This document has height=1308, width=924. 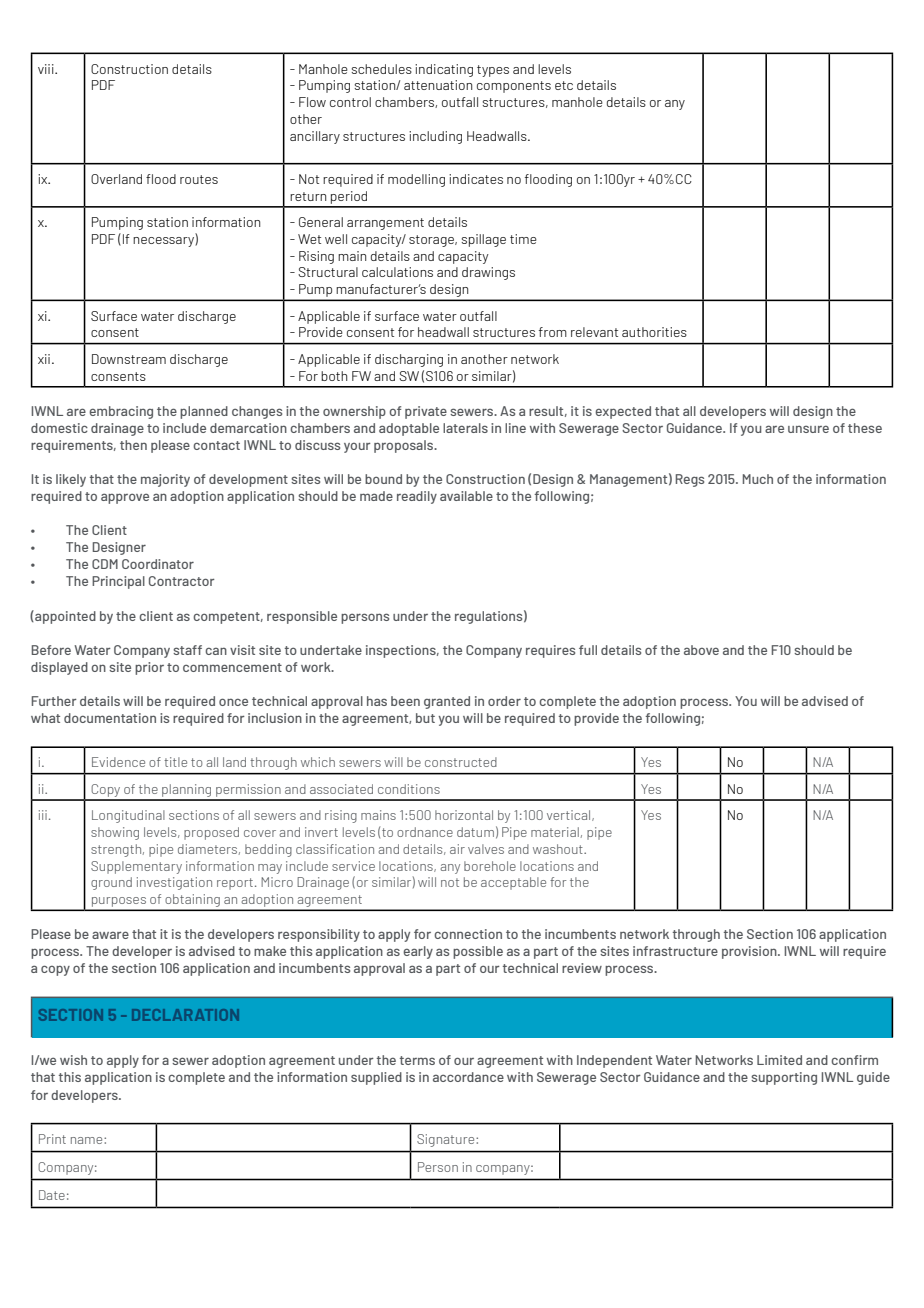 I want to click on viii, so click(x=47, y=69).
